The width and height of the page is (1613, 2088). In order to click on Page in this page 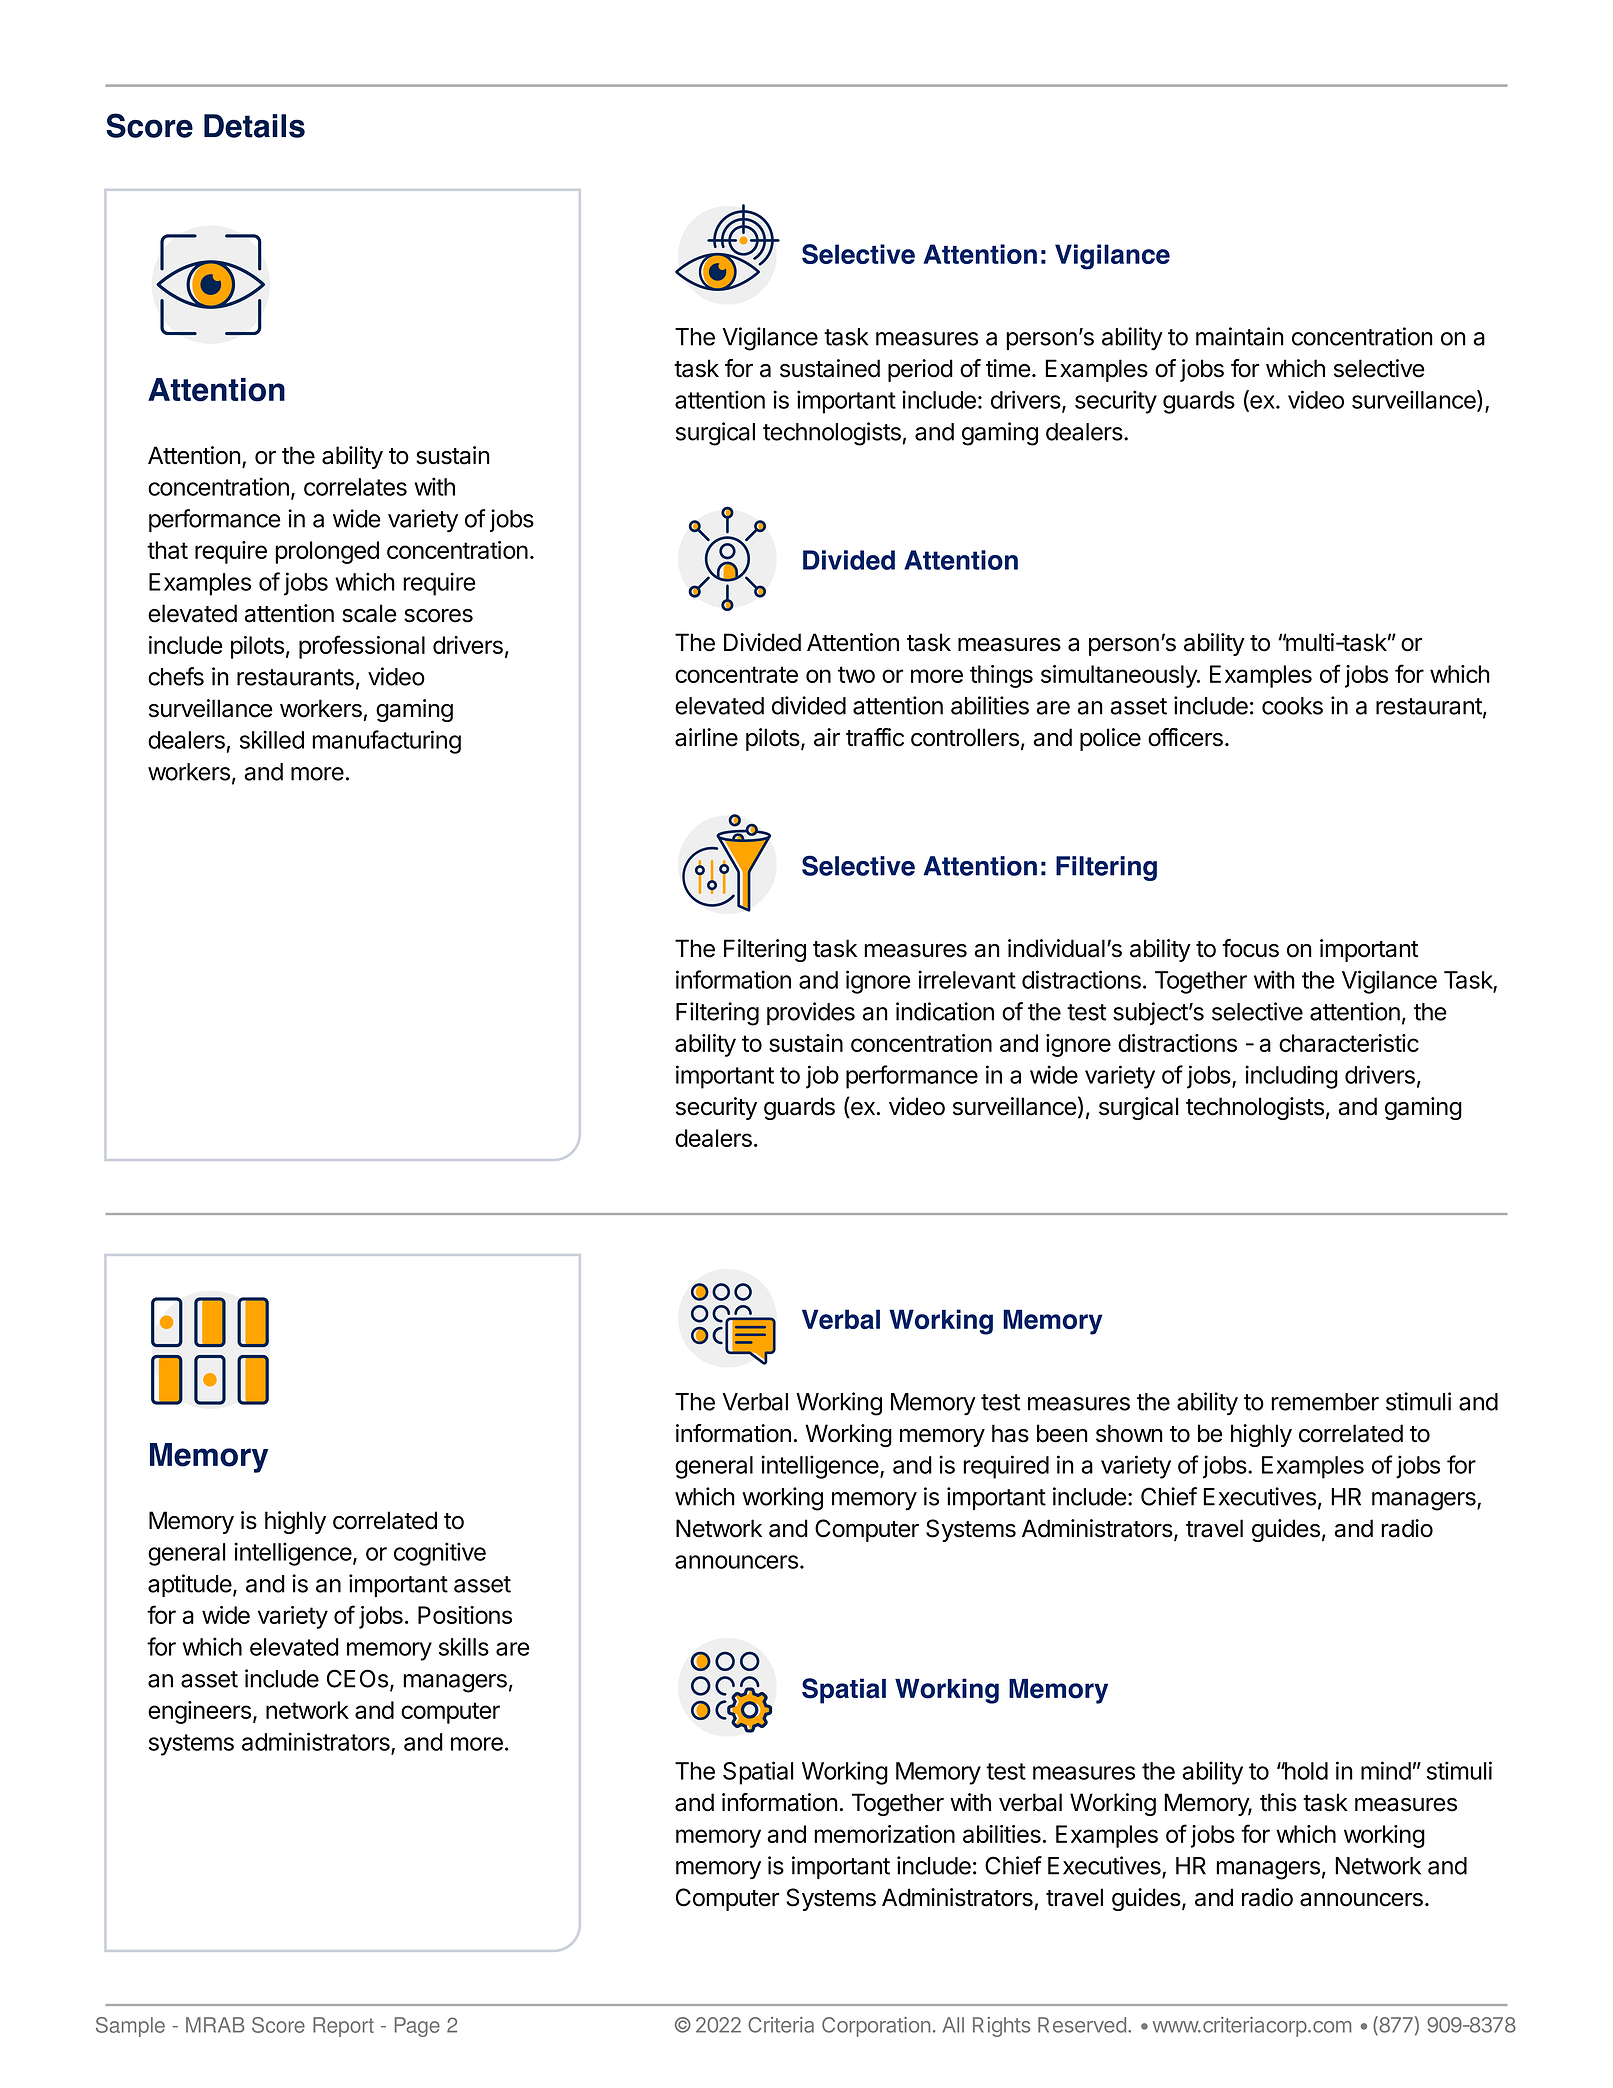, I will do `click(417, 2027)`.
